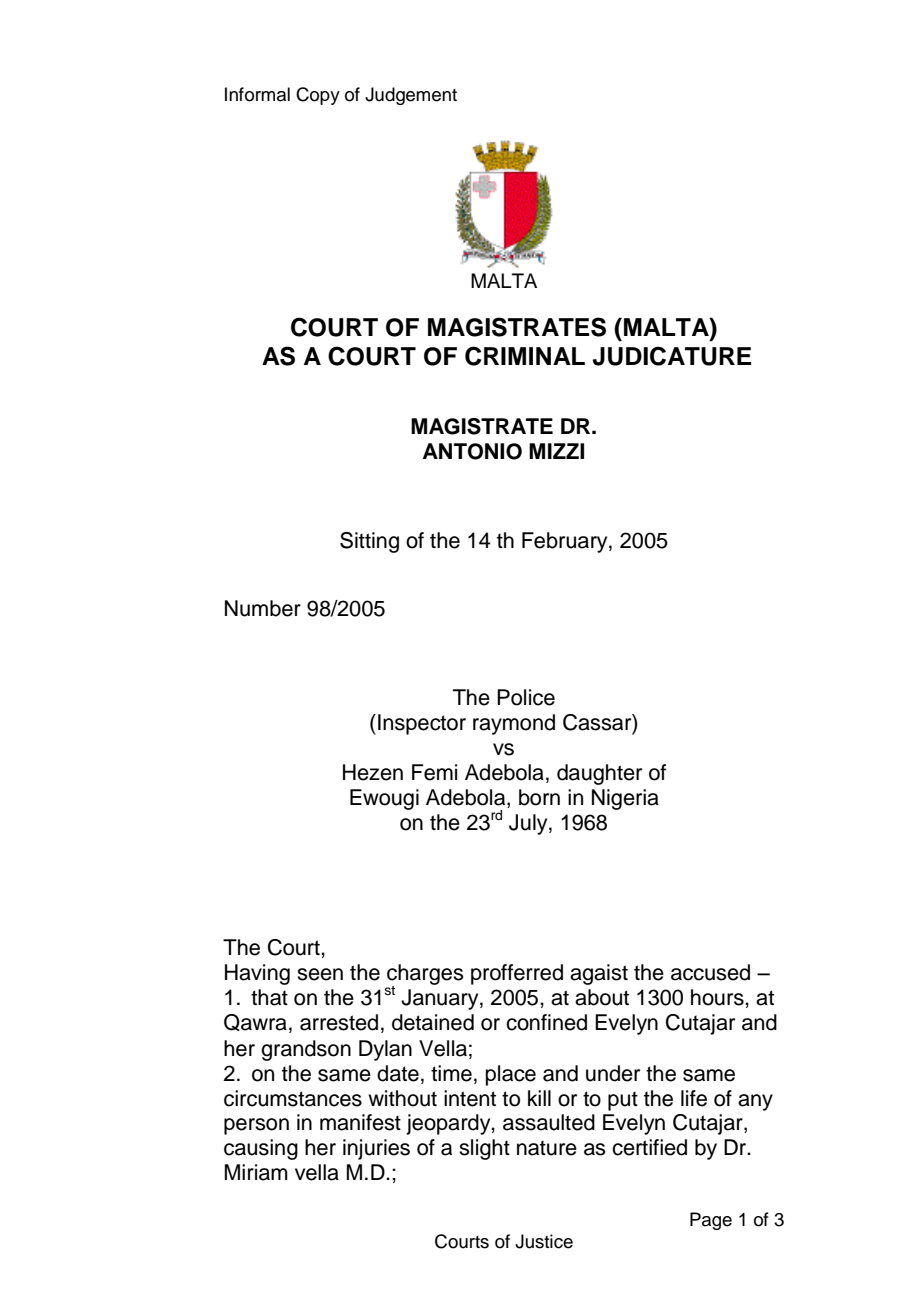  I want to click on CRIMINAL, so click(525, 356).
